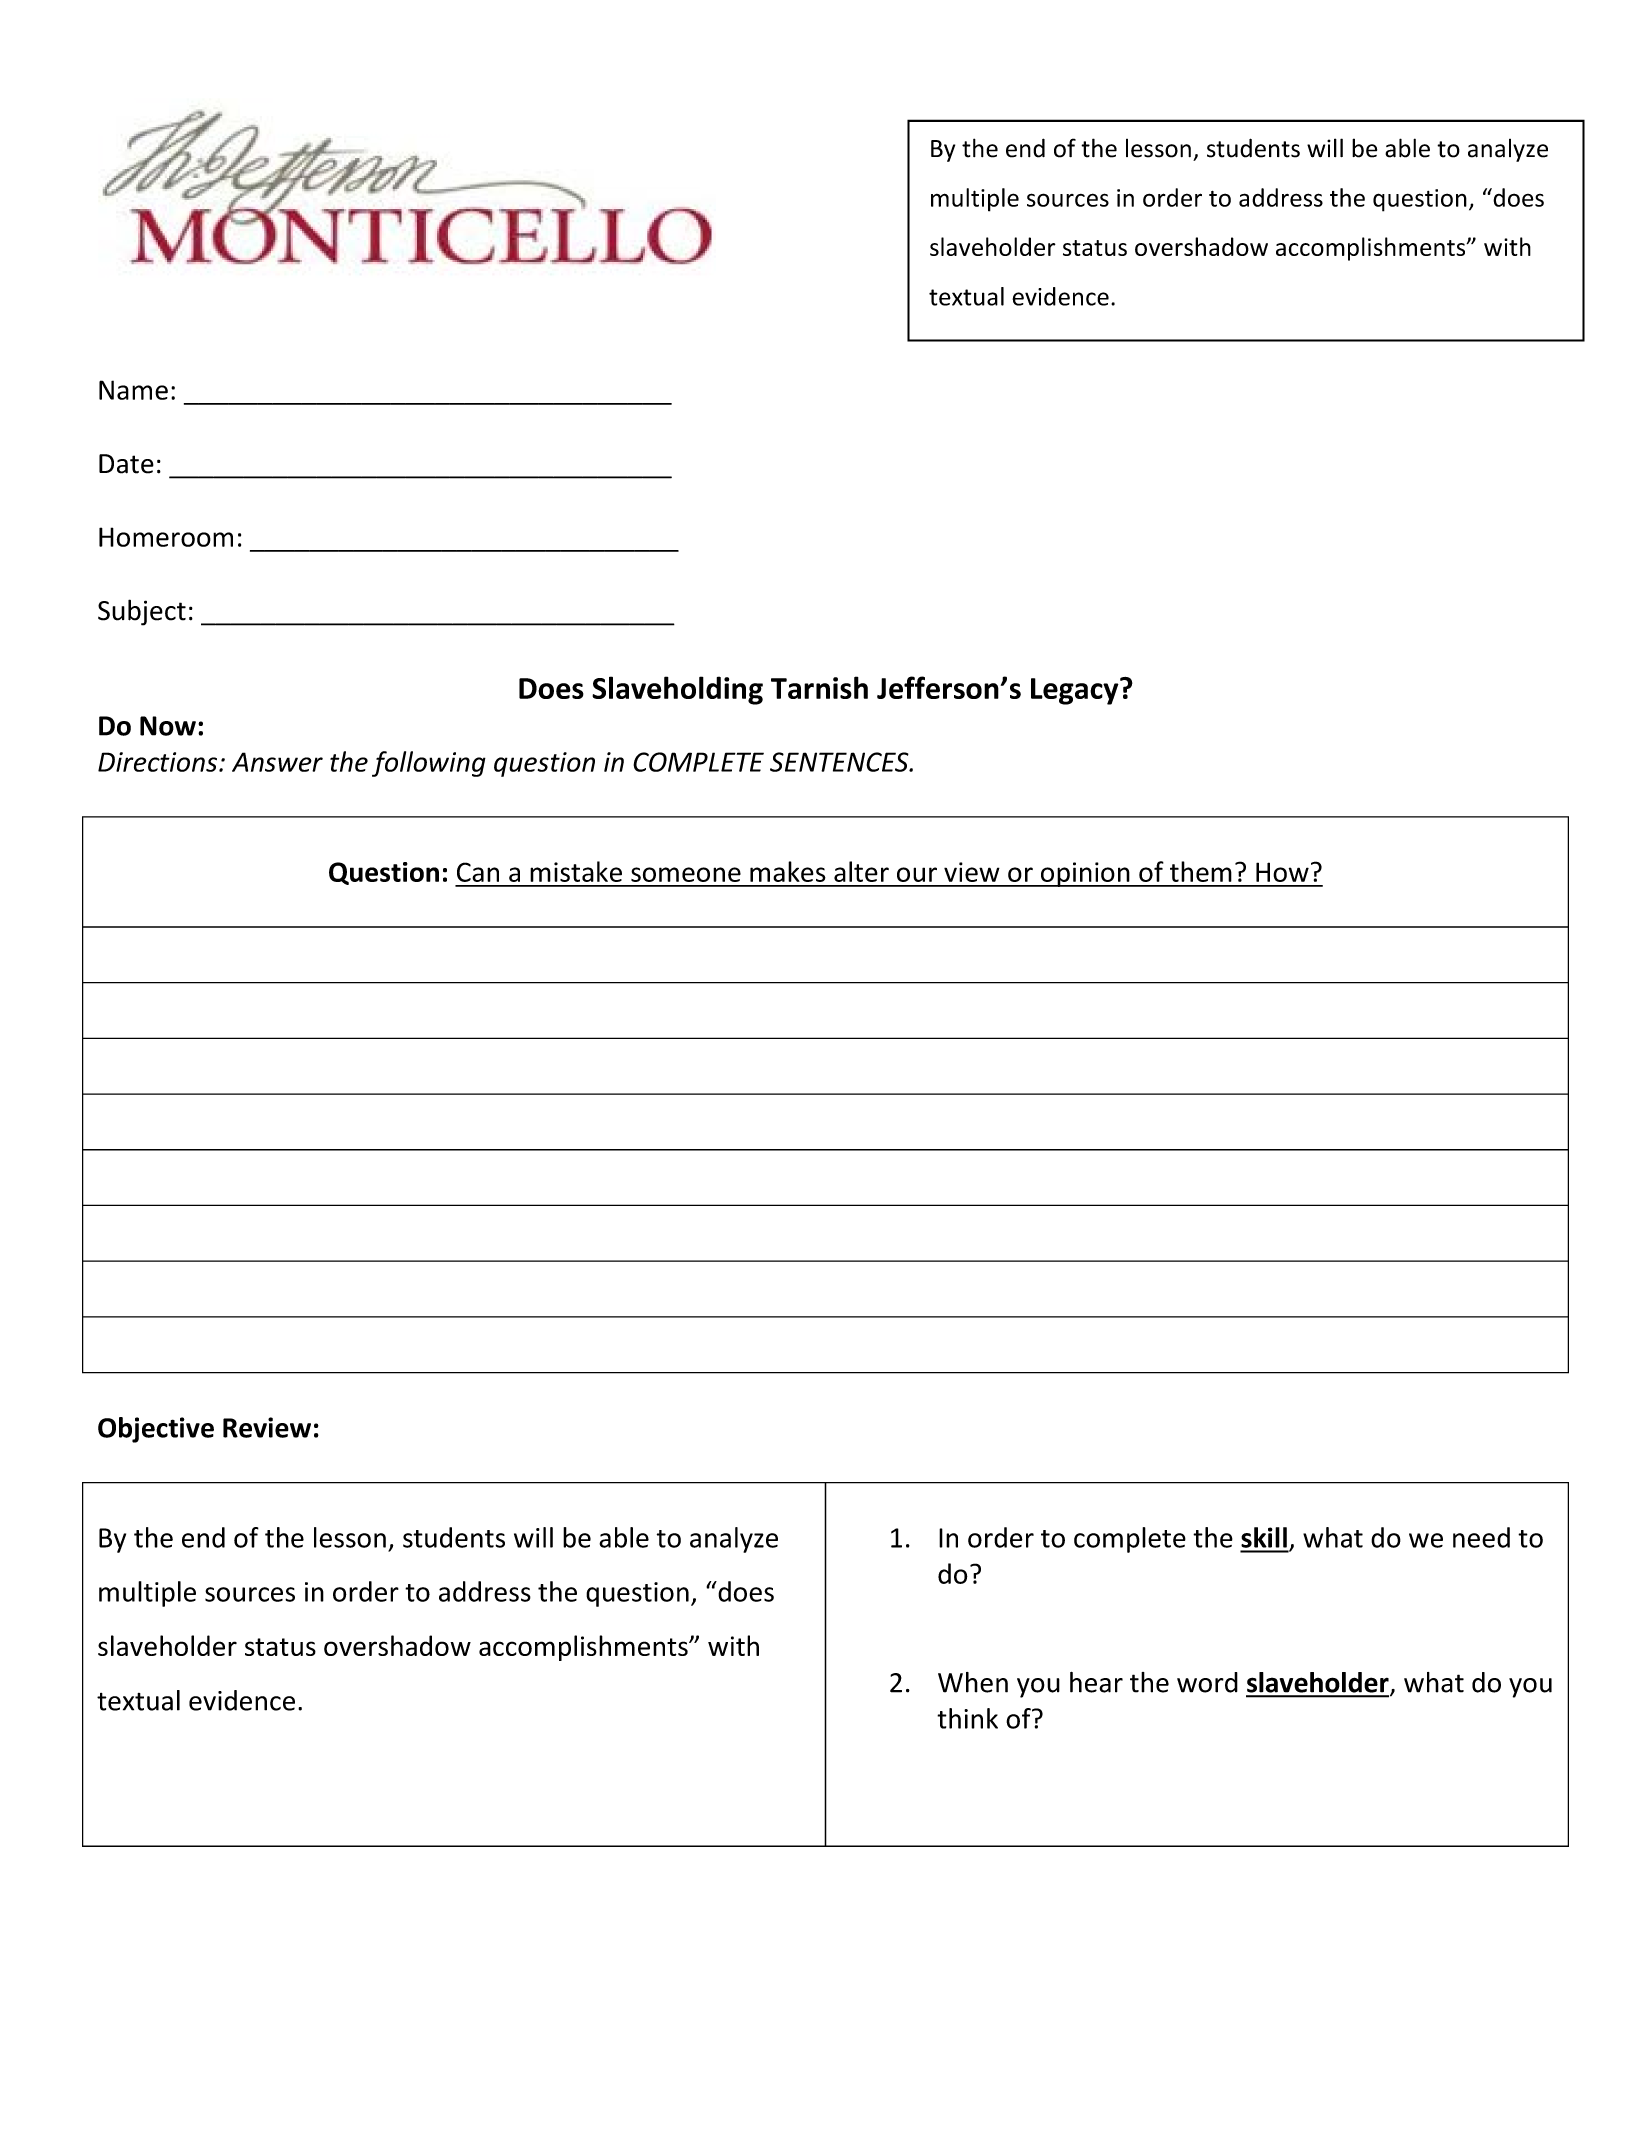  Describe the element at coordinates (156, 1430) in the screenshot. I see `Objective` at that location.
